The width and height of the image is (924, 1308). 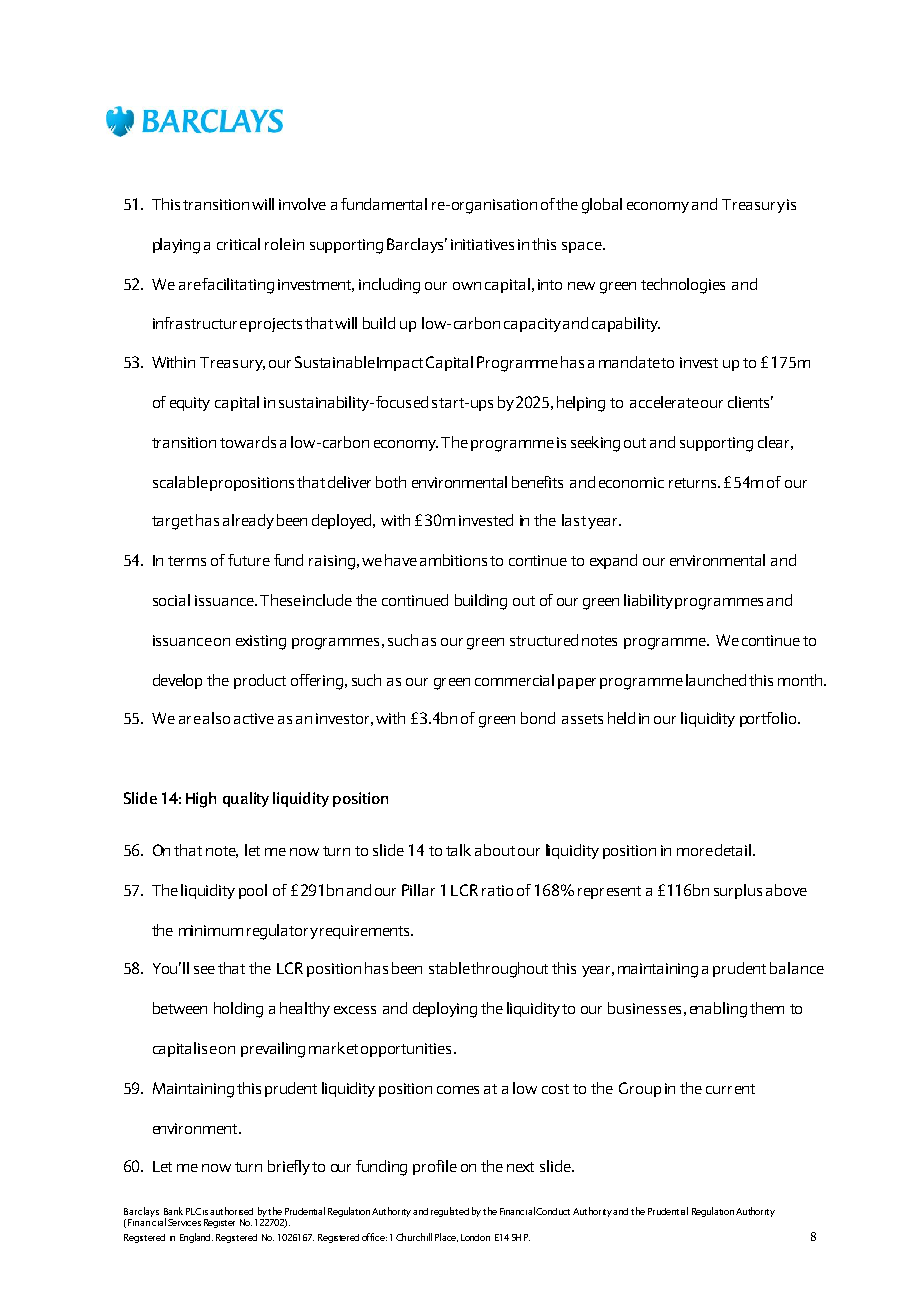 I want to click on enabling, so click(x=718, y=1010).
